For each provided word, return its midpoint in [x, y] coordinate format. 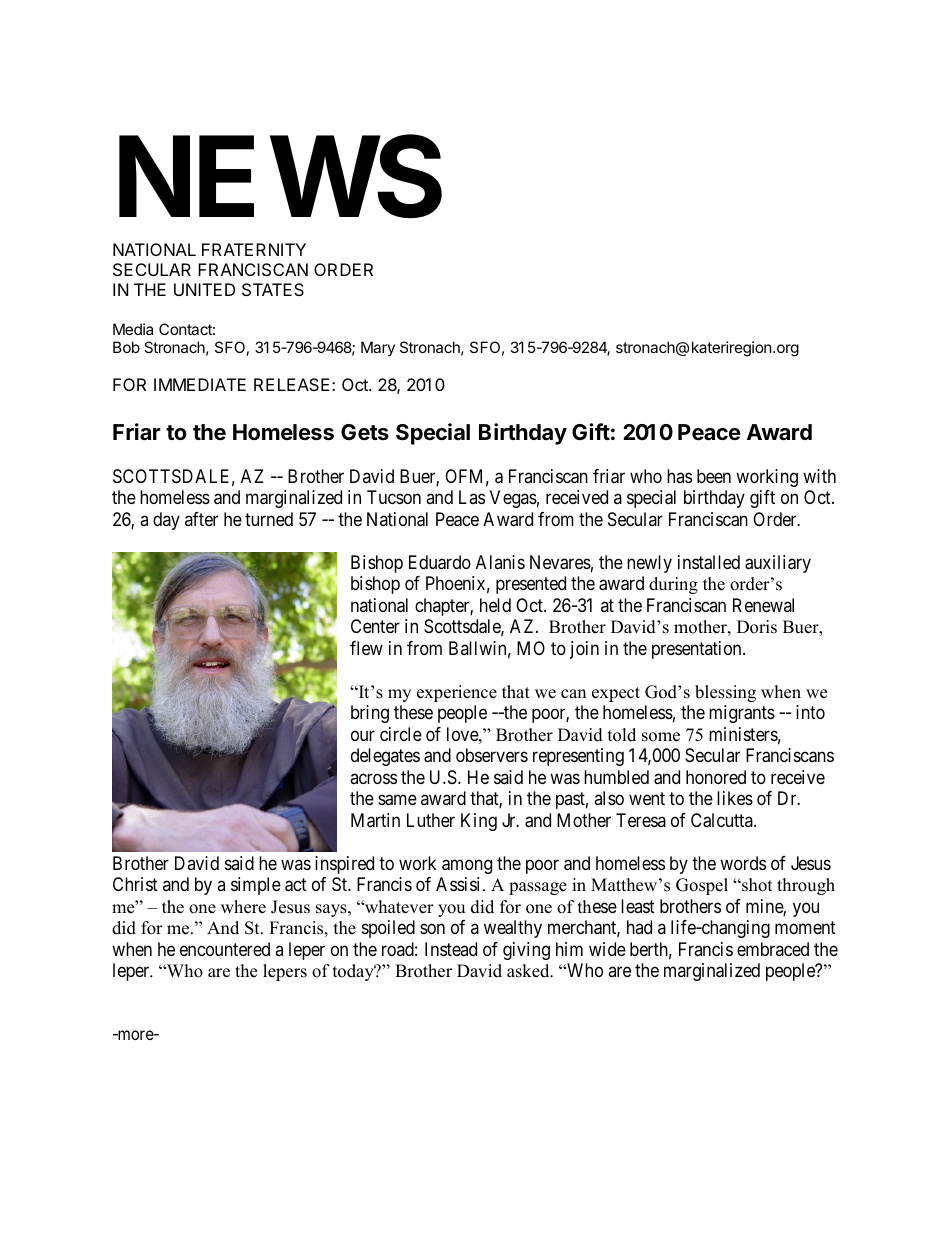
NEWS [280, 176]
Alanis [500, 562]
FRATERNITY [254, 249]
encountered [225, 949]
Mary [378, 348]
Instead [451, 949]
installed [709, 562]
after [201, 519]
